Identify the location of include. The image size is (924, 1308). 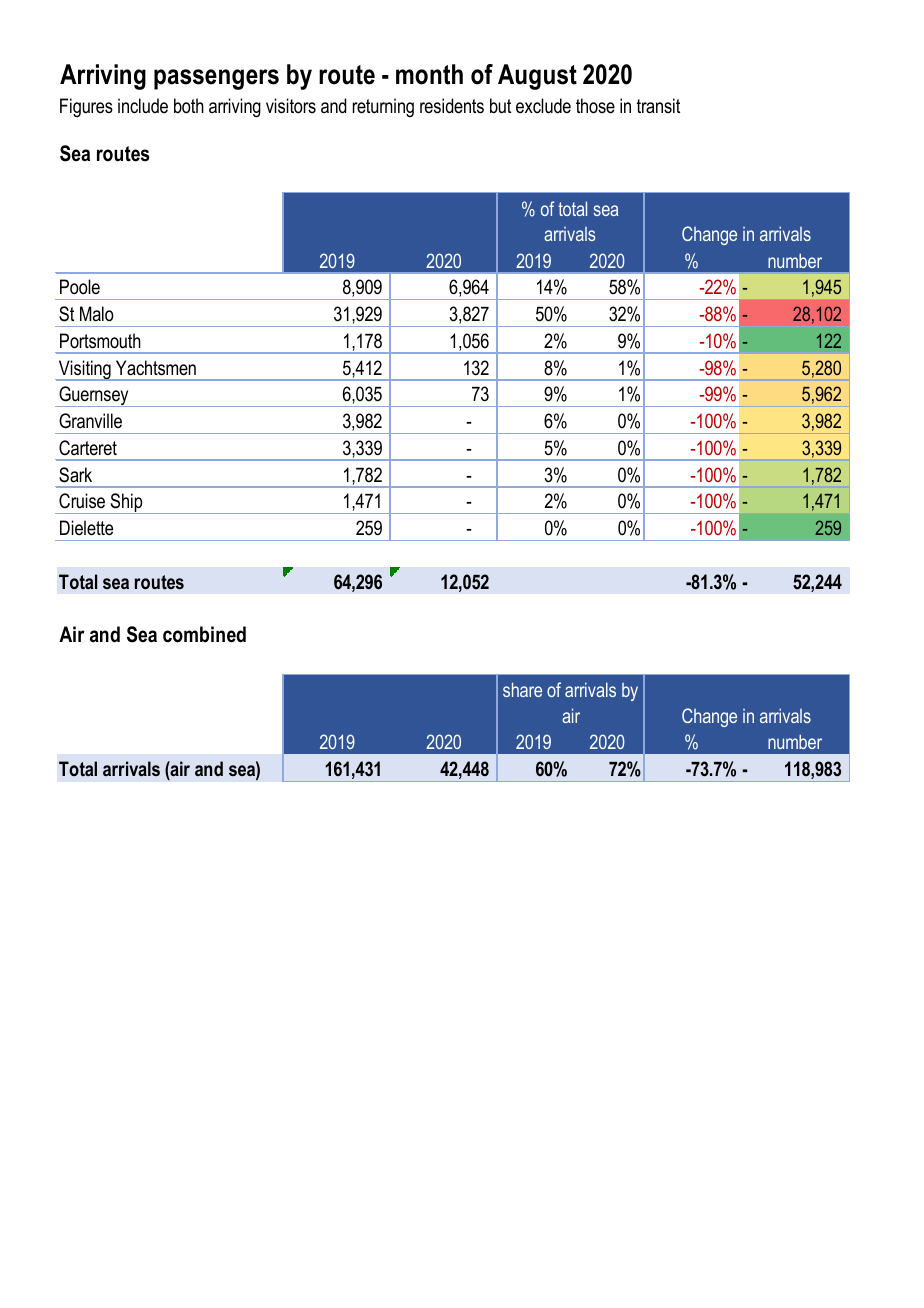
(143, 106).
